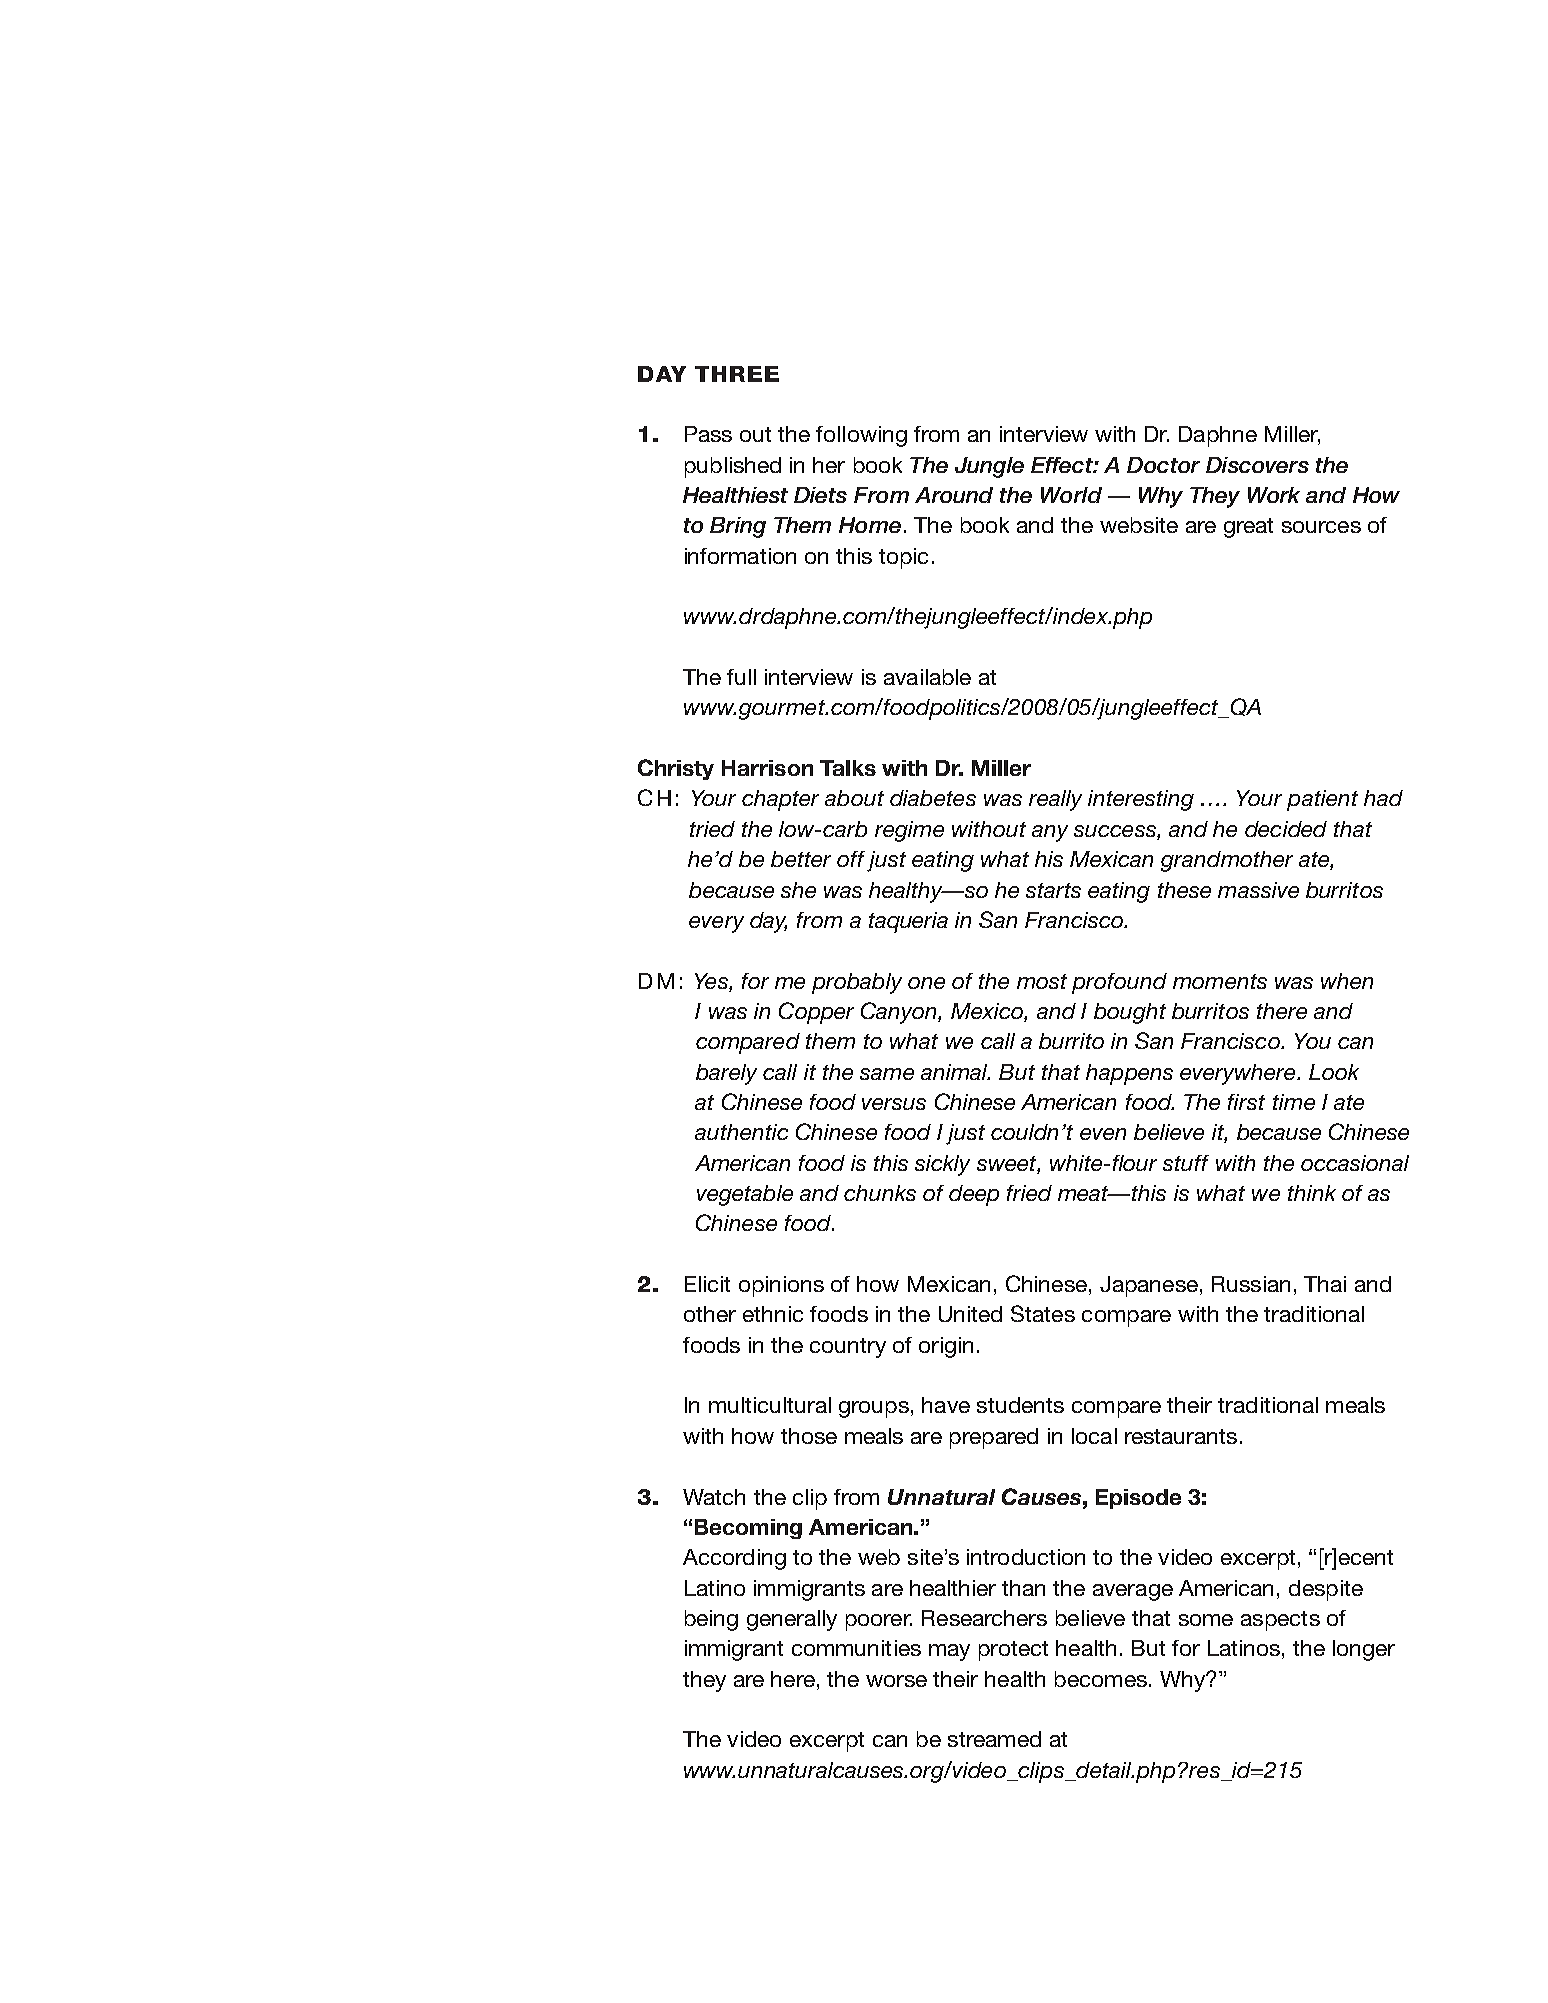 This screenshot has height=2003, width=1548. Describe the element at coordinates (1071, 495) in the screenshot. I see `World` at that location.
